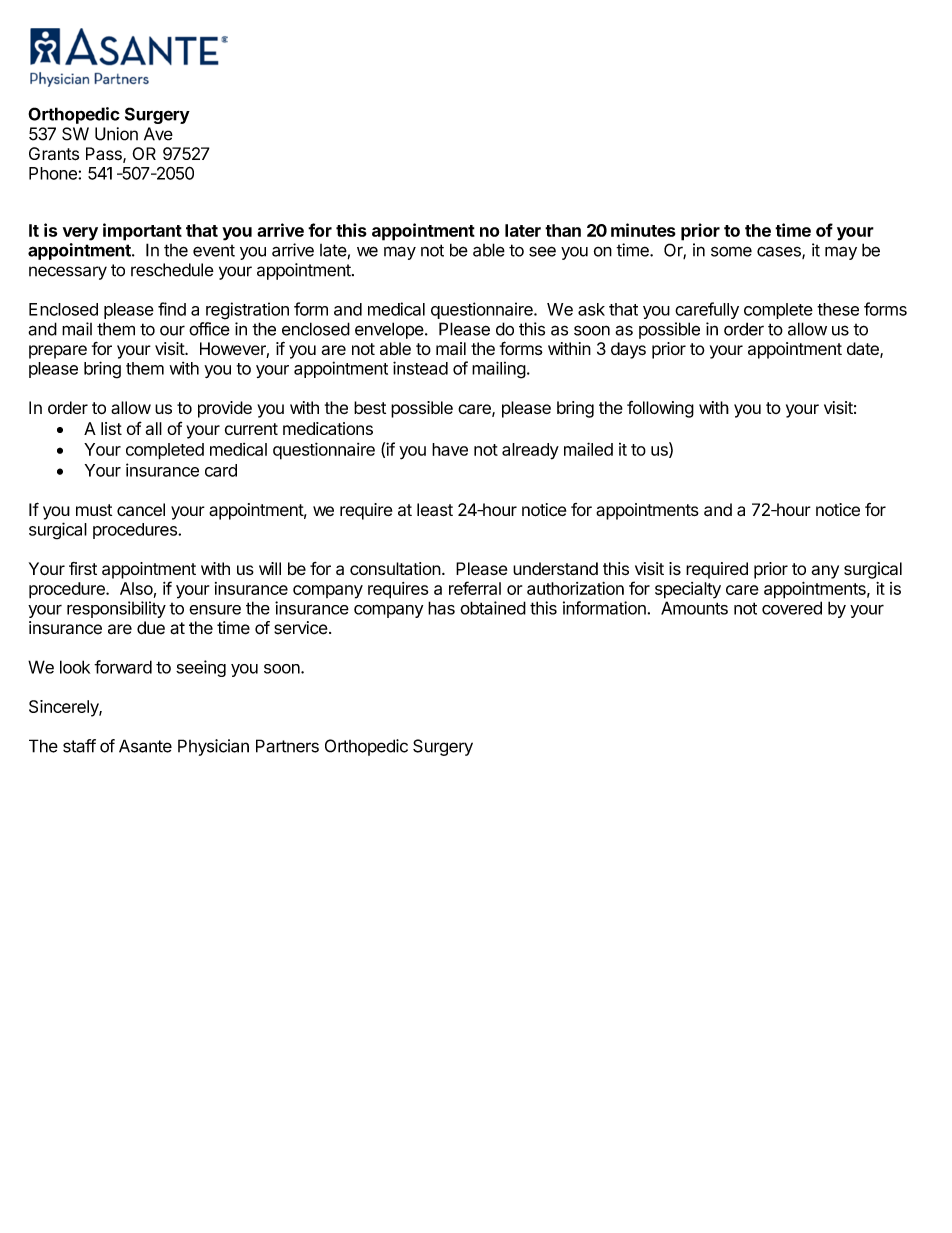  Describe the element at coordinates (591, 309) in the screenshot. I see `ask` at that location.
